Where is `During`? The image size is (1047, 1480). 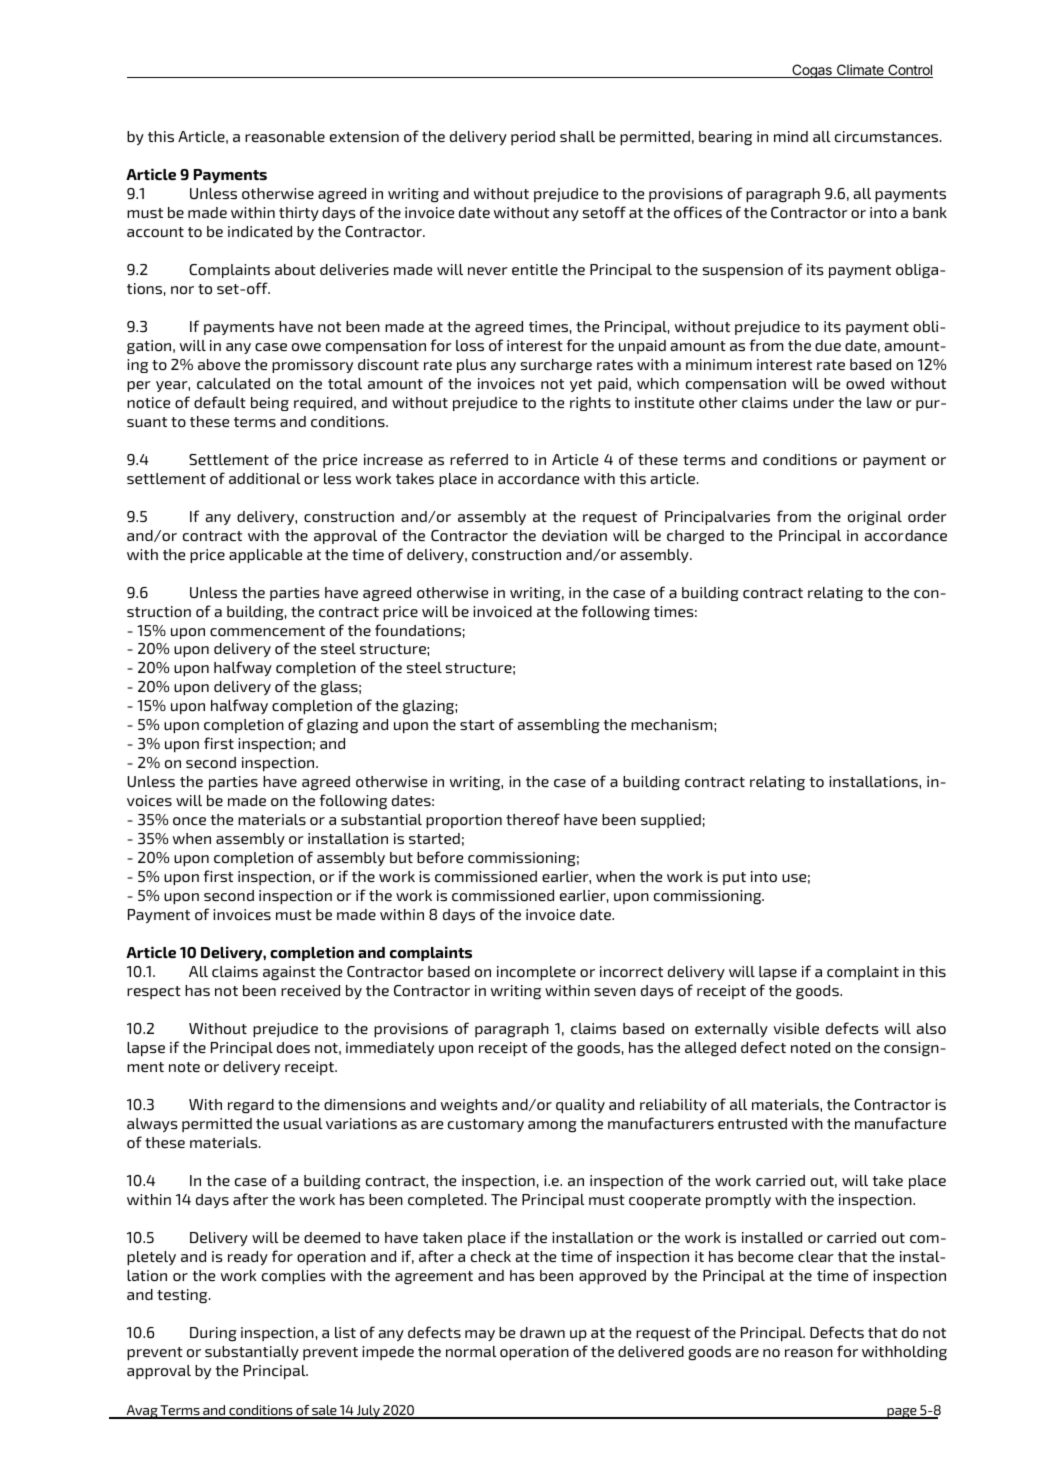 During is located at coordinates (213, 1334).
